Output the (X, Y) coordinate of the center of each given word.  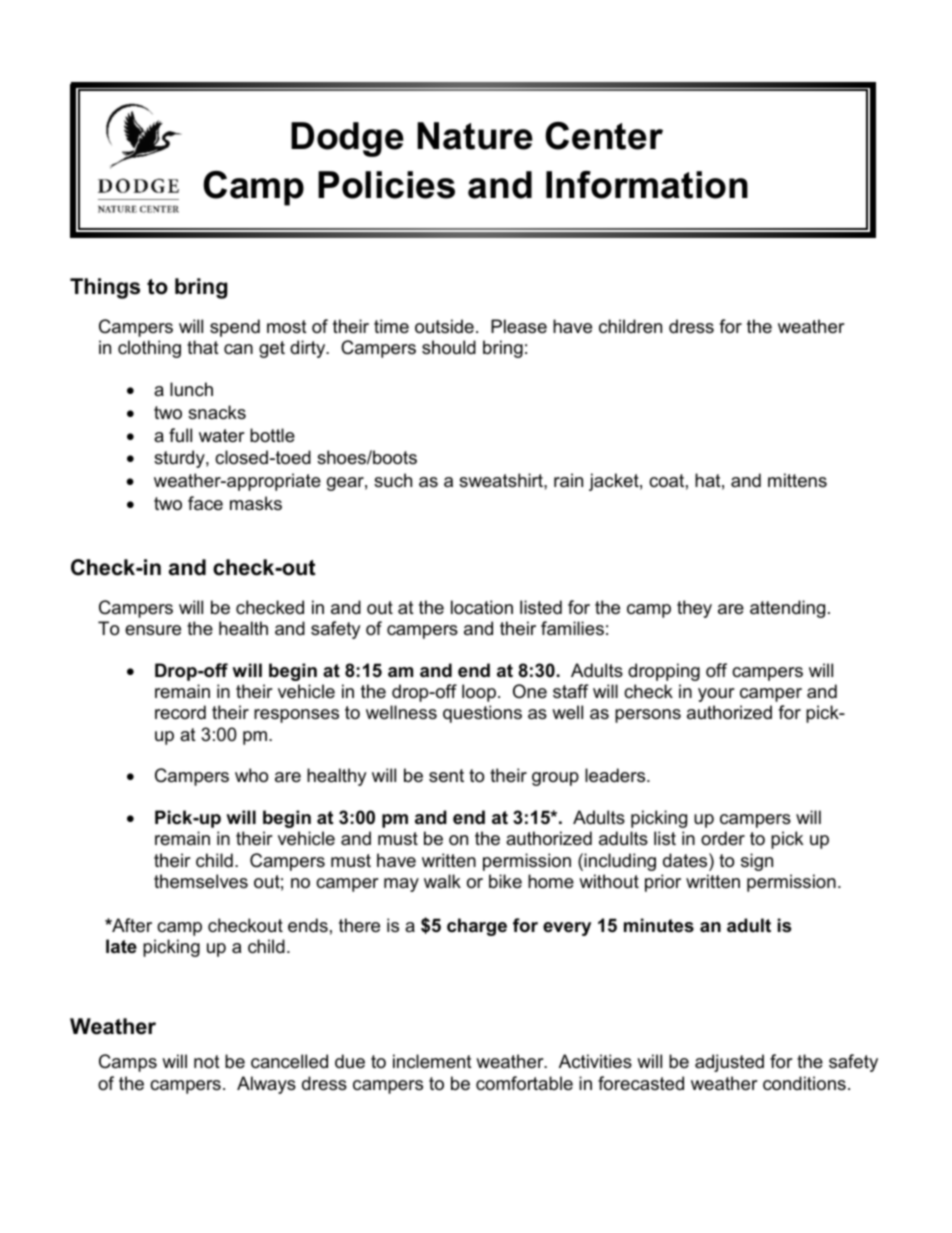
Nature (475, 136)
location (482, 607)
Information (647, 185)
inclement (432, 1061)
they (694, 609)
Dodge (347, 139)
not (207, 1061)
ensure (153, 630)
